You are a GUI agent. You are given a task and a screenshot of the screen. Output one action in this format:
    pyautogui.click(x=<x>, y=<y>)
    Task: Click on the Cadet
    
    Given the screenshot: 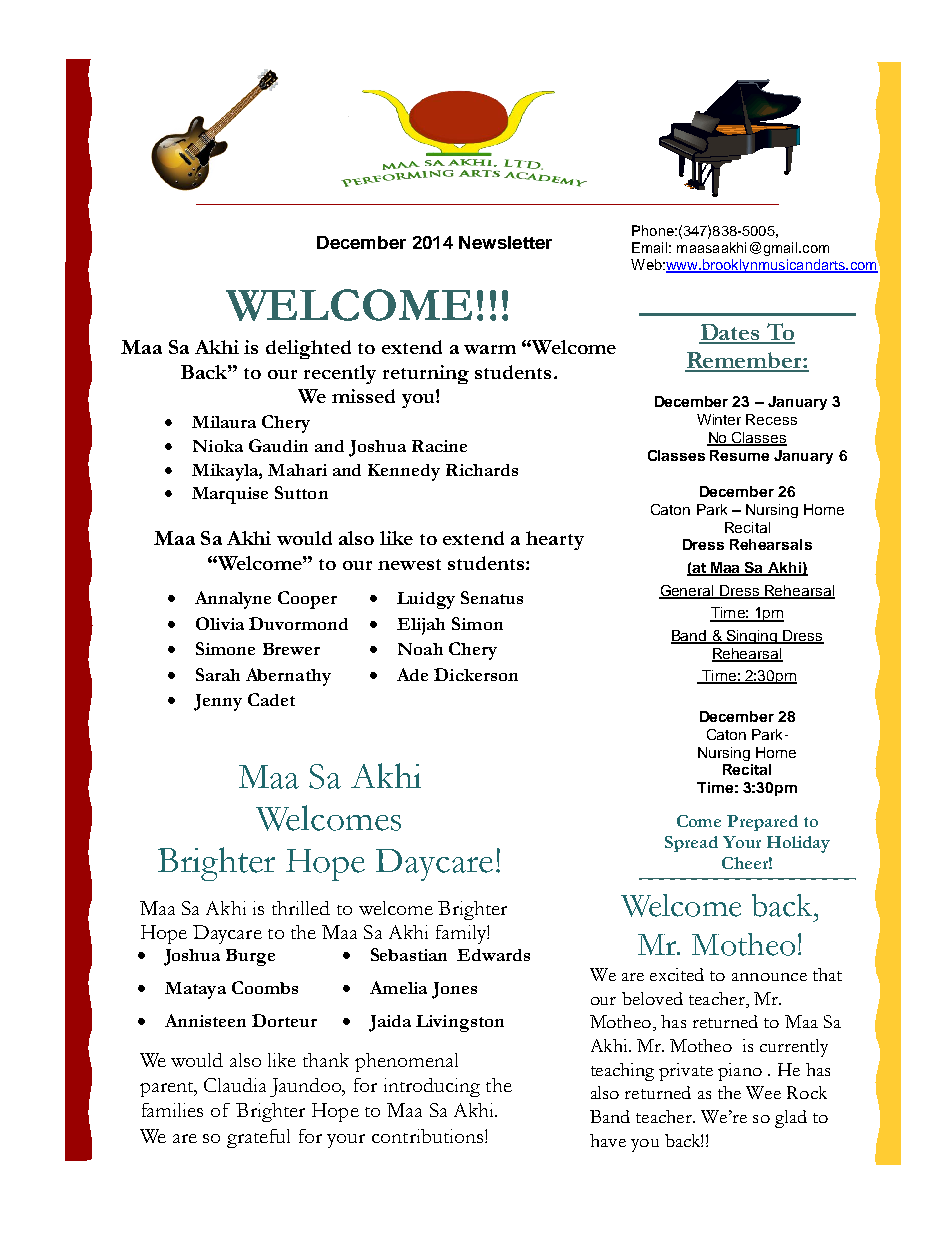 What is the action you would take?
    pyautogui.click(x=271, y=699)
